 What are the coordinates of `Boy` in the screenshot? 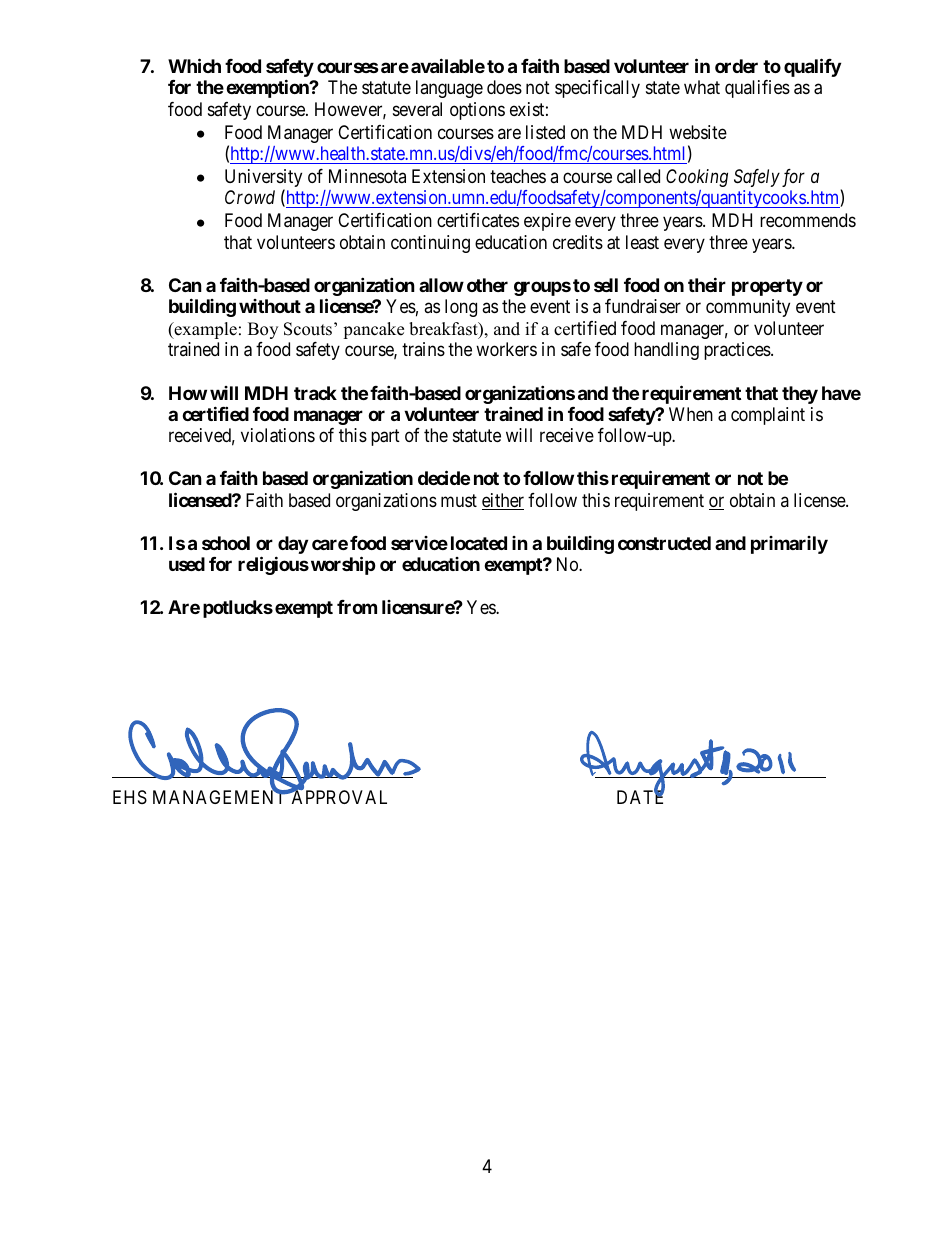 It's located at (263, 330).
